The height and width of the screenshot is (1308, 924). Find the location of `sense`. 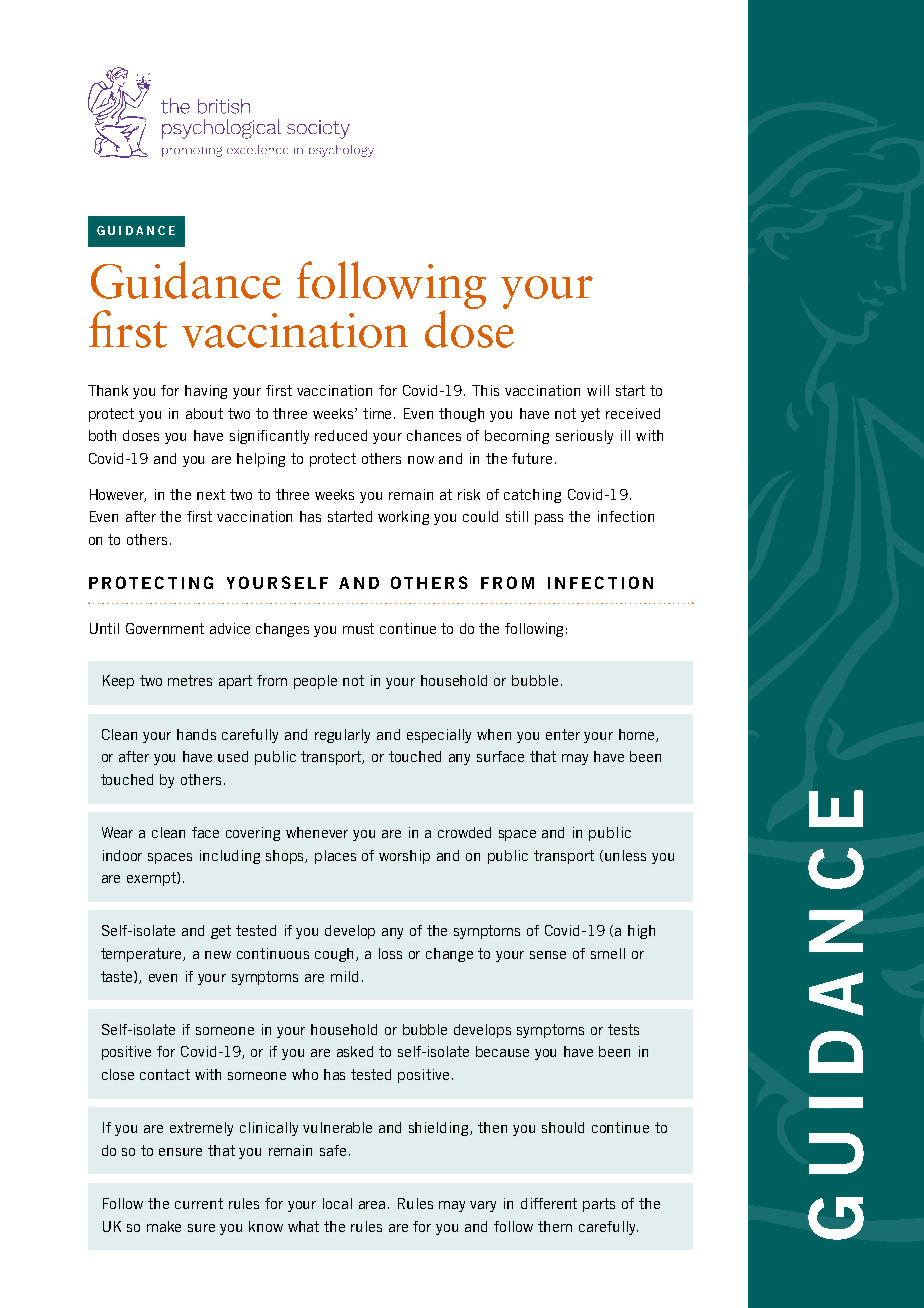

sense is located at coordinates (548, 955).
